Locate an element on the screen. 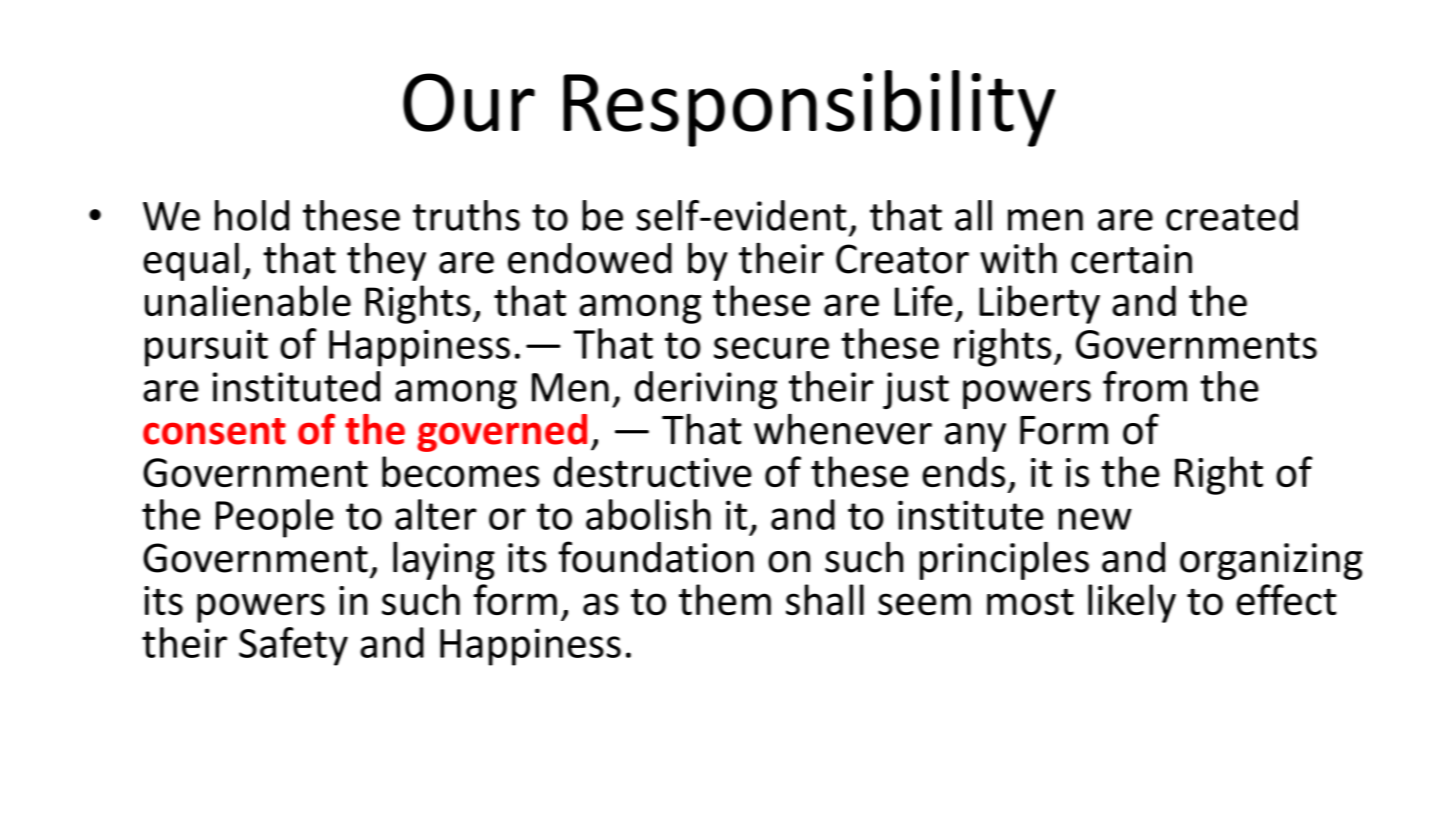 This screenshot has width=1456, height=819. Responsibility is located at coordinates (809, 108).
